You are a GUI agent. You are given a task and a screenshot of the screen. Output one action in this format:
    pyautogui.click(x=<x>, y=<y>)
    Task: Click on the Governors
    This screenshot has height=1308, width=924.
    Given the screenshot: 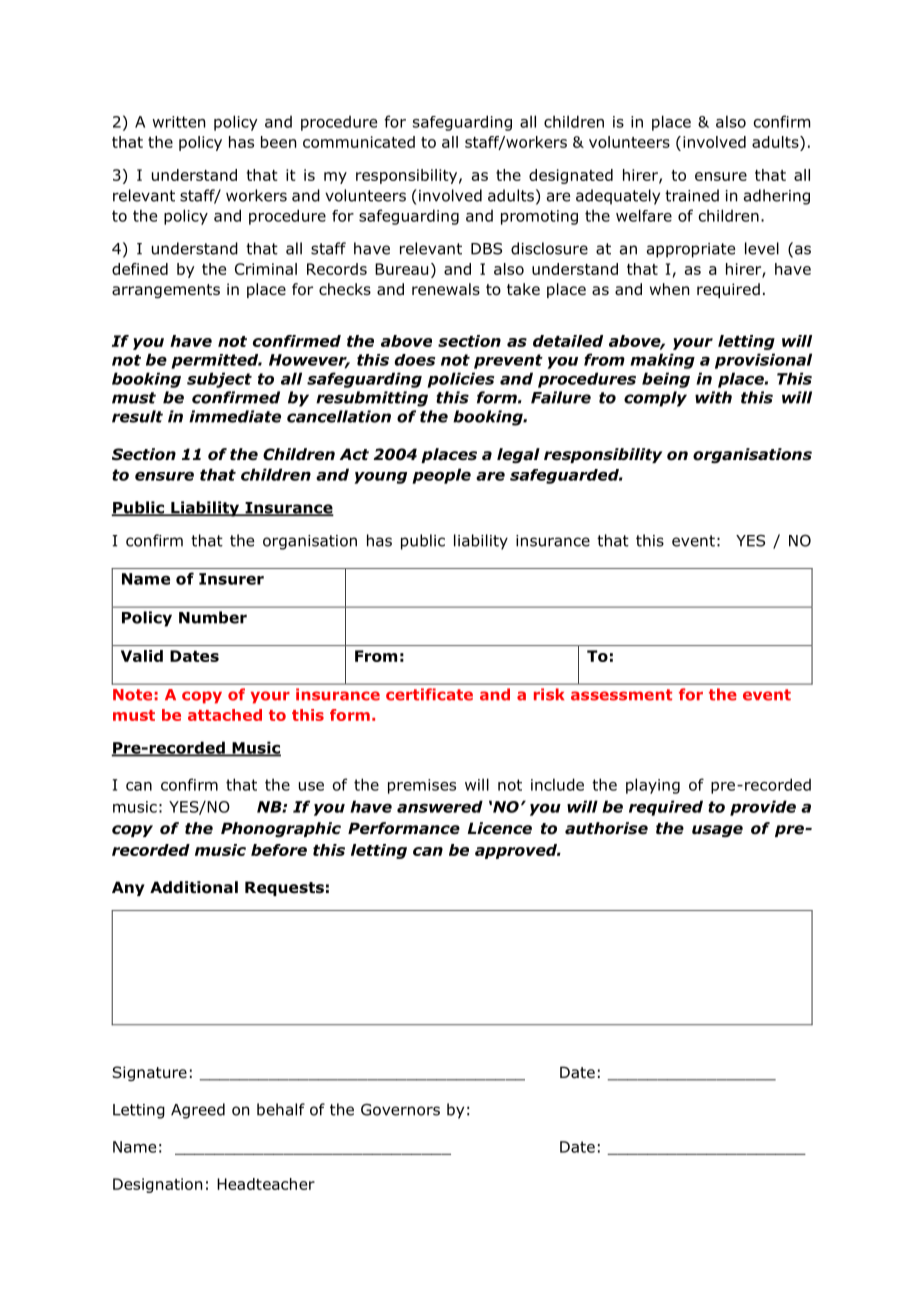 What is the action you would take?
    pyautogui.click(x=400, y=1110)
